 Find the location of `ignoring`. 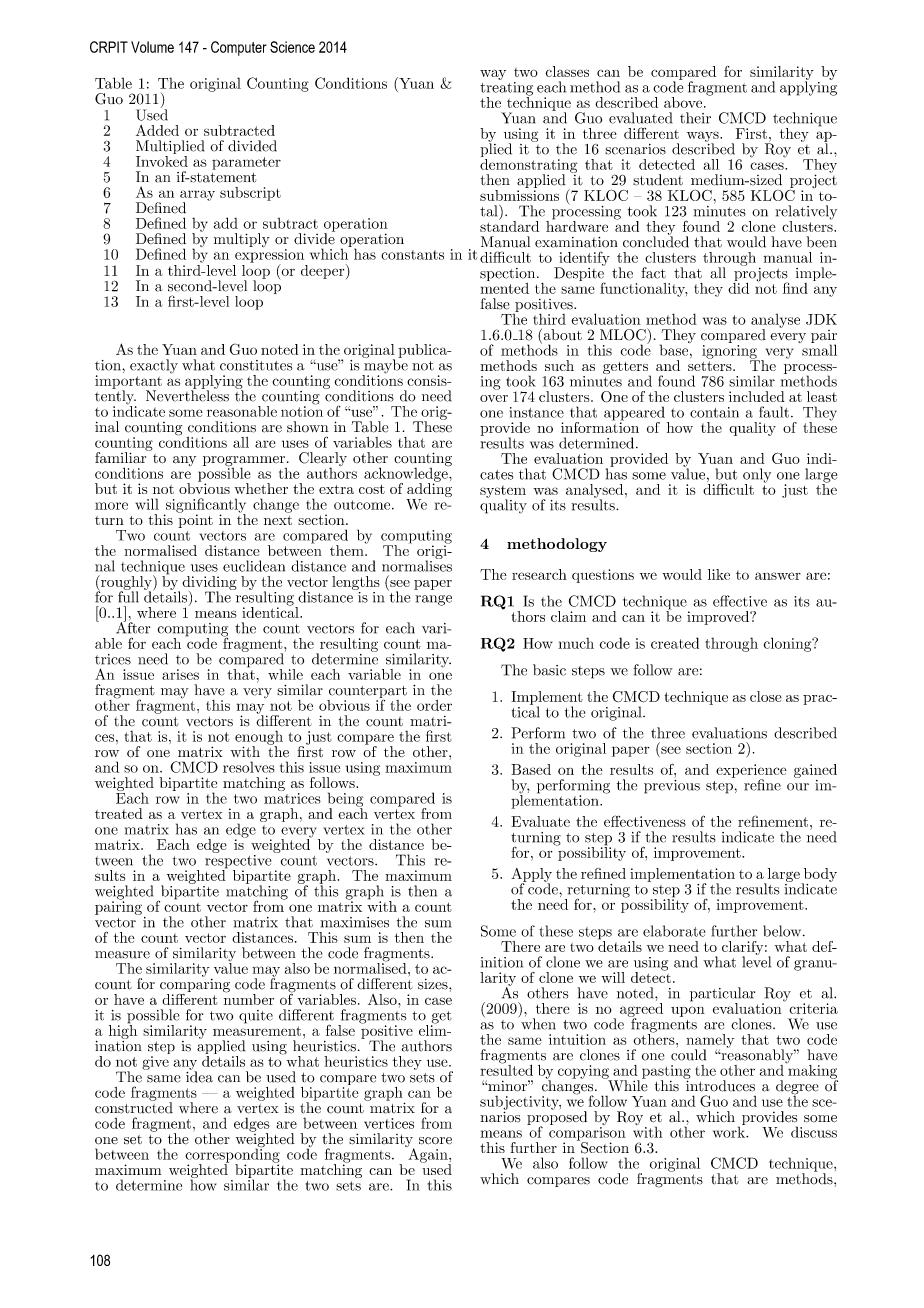

ignoring is located at coordinates (730, 353).
